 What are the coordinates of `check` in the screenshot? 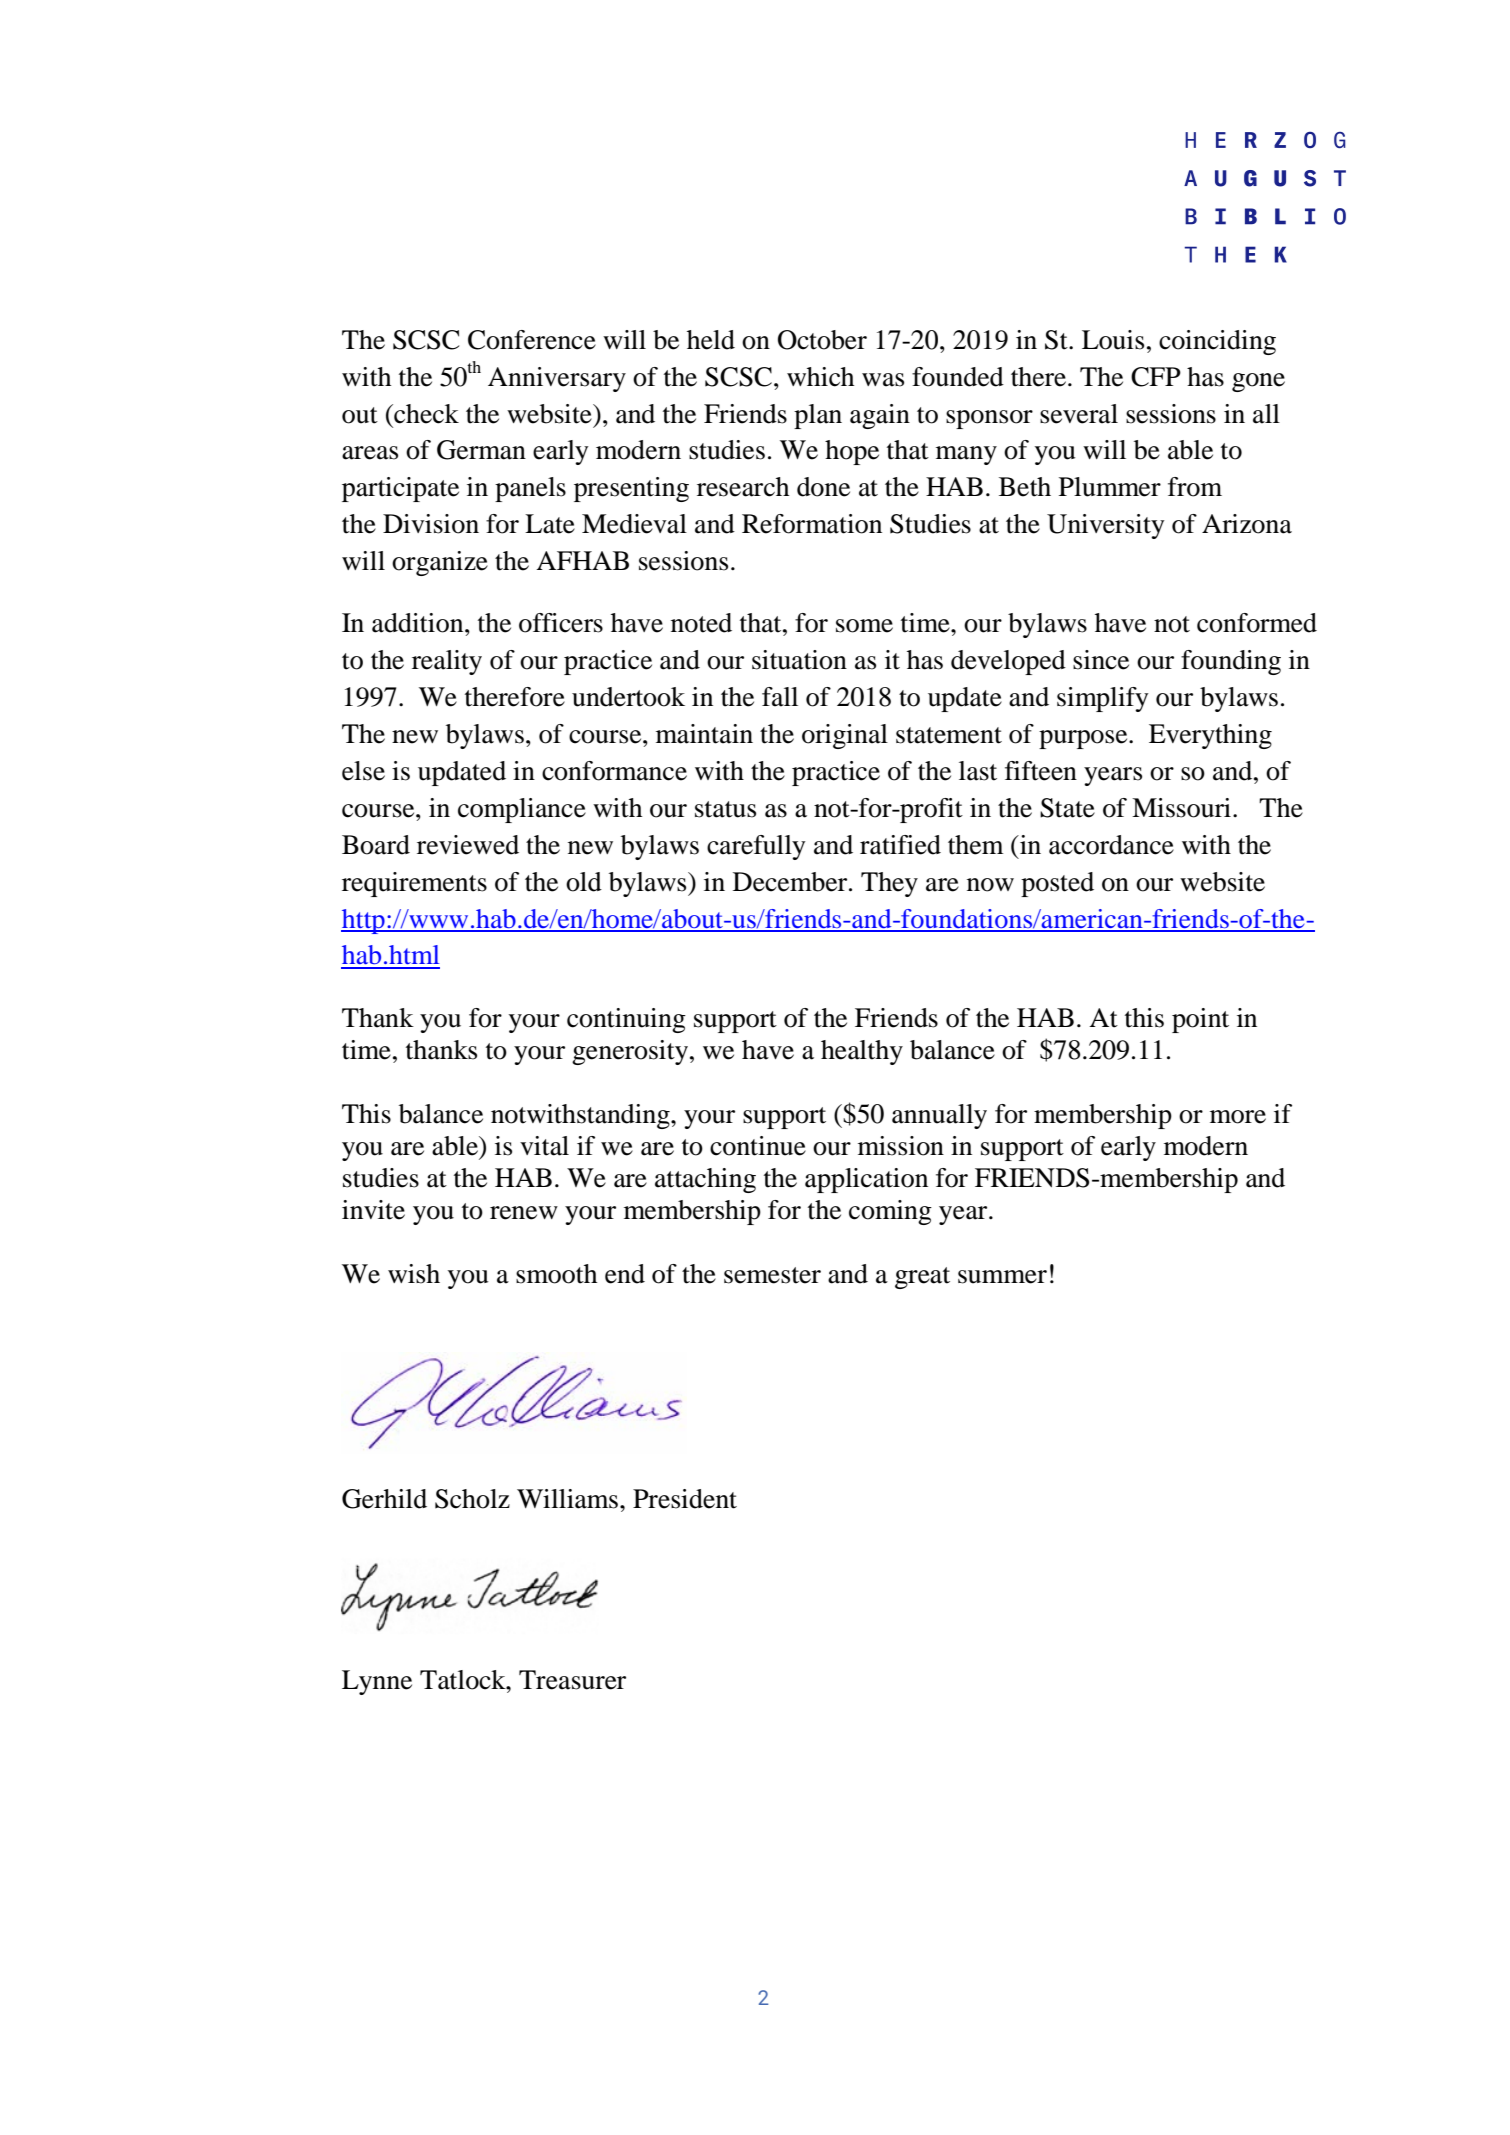 It's located at (425, 414).
